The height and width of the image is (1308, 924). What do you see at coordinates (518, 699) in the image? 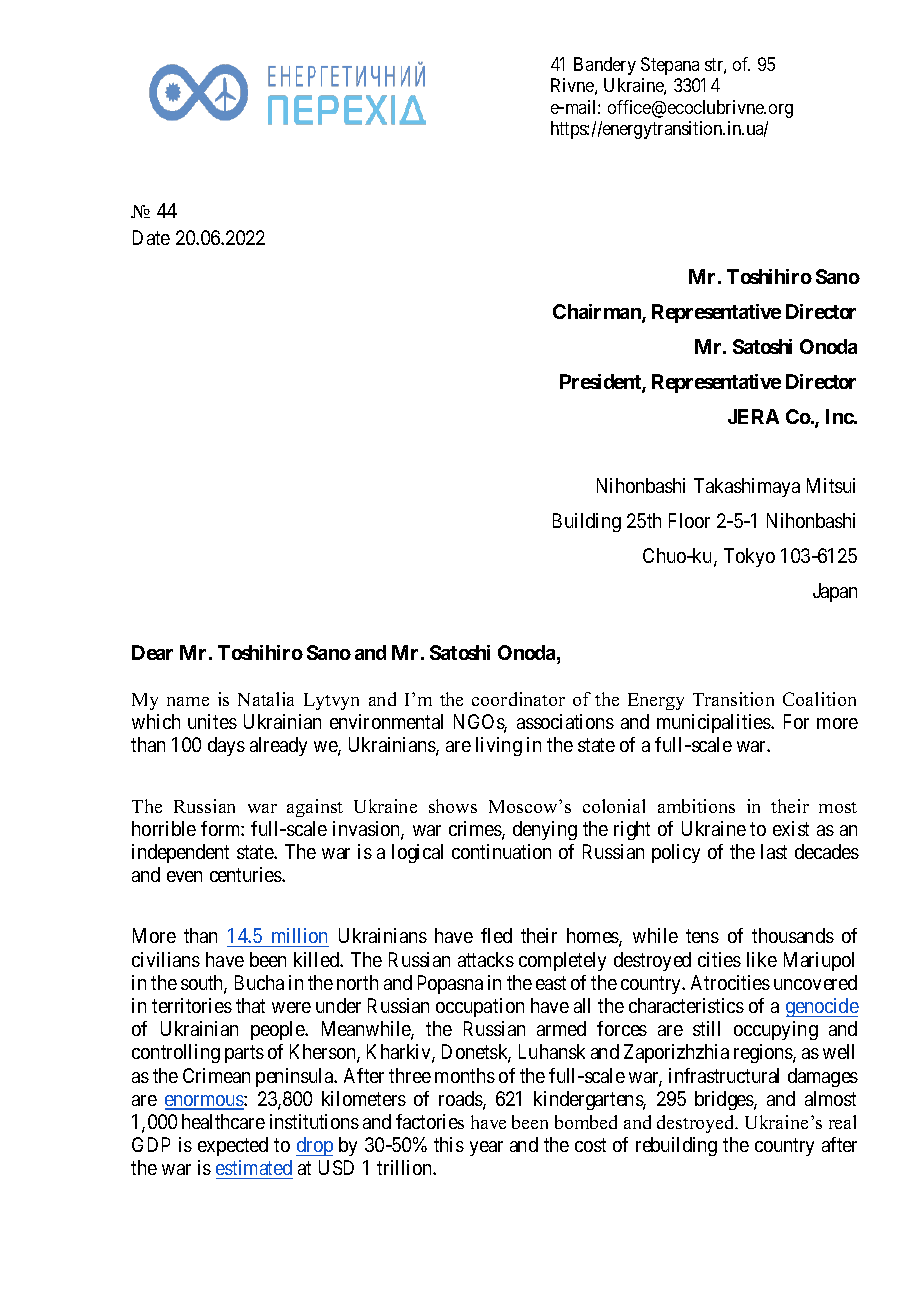
I see `coordinator` at bounding box center [518, 699].
